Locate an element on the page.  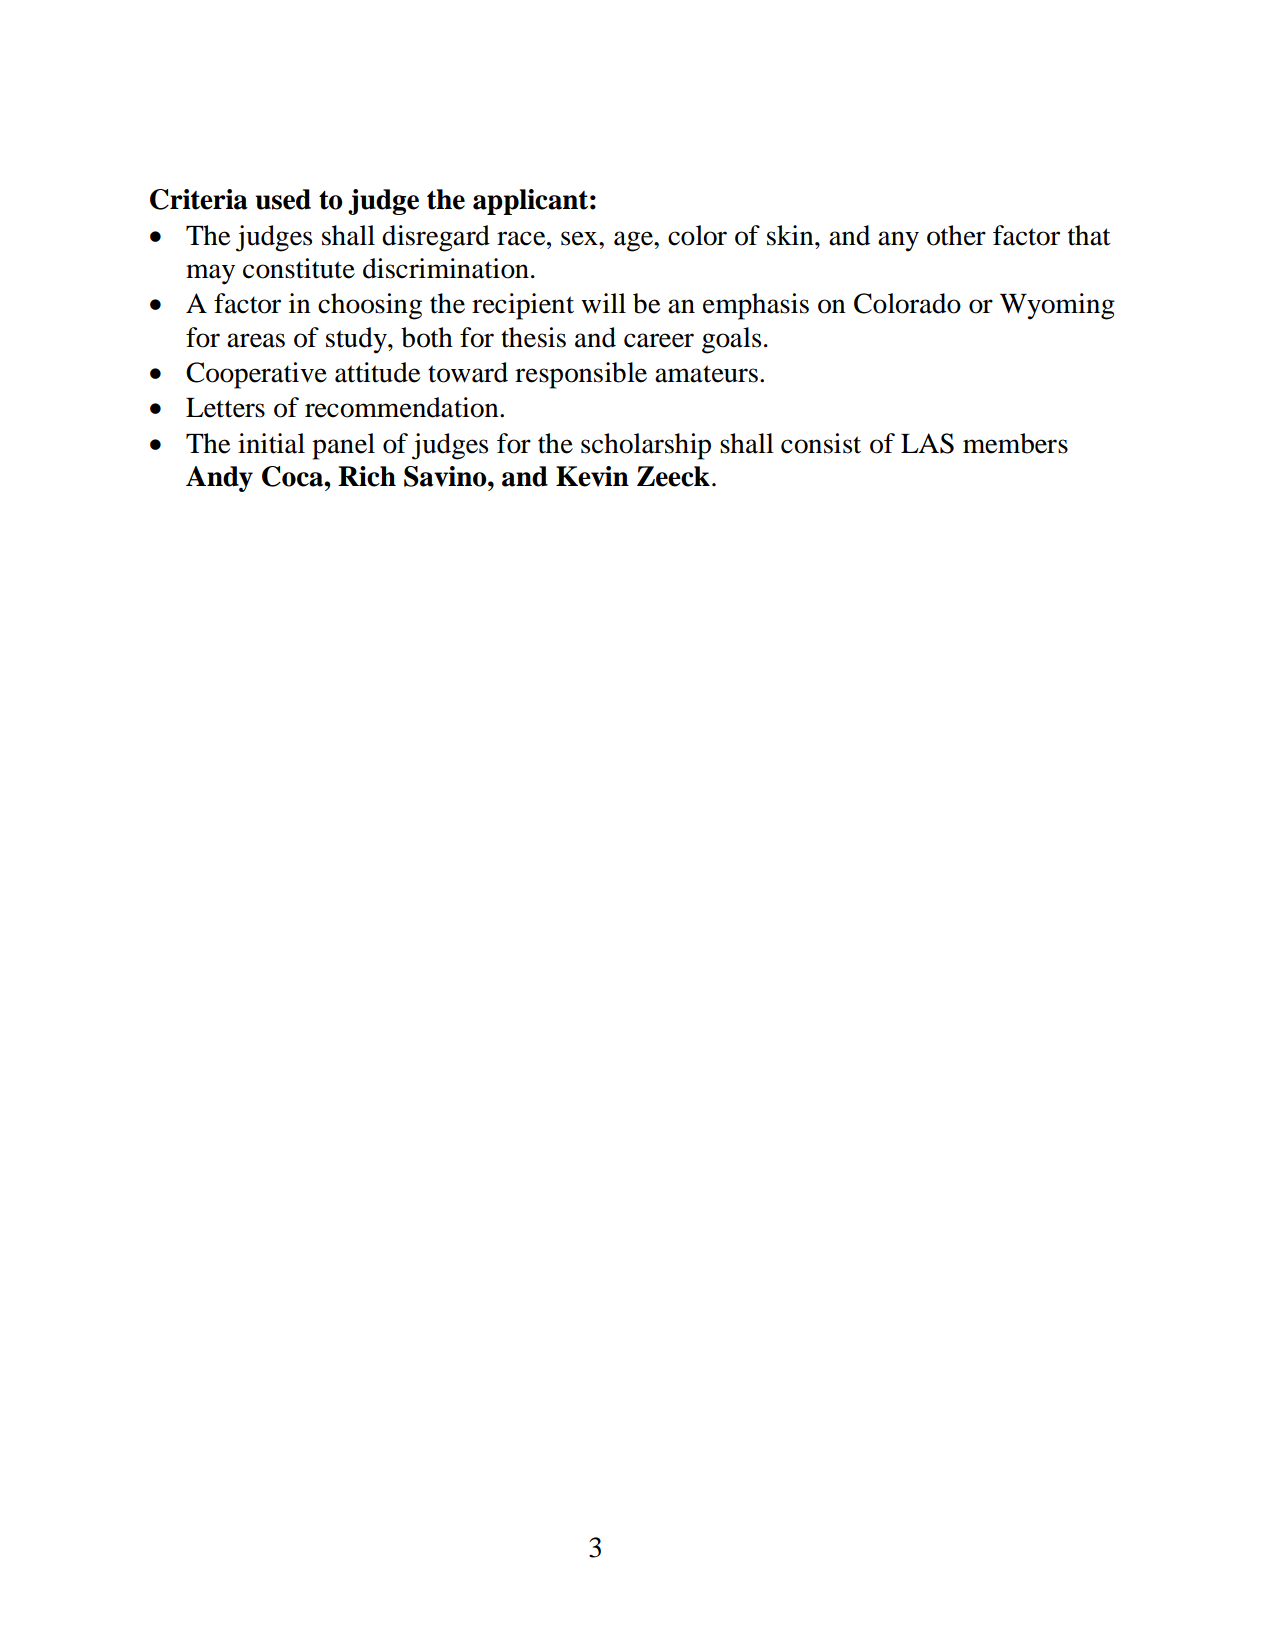
Wyoming is located at coordinates (1057, 306).
